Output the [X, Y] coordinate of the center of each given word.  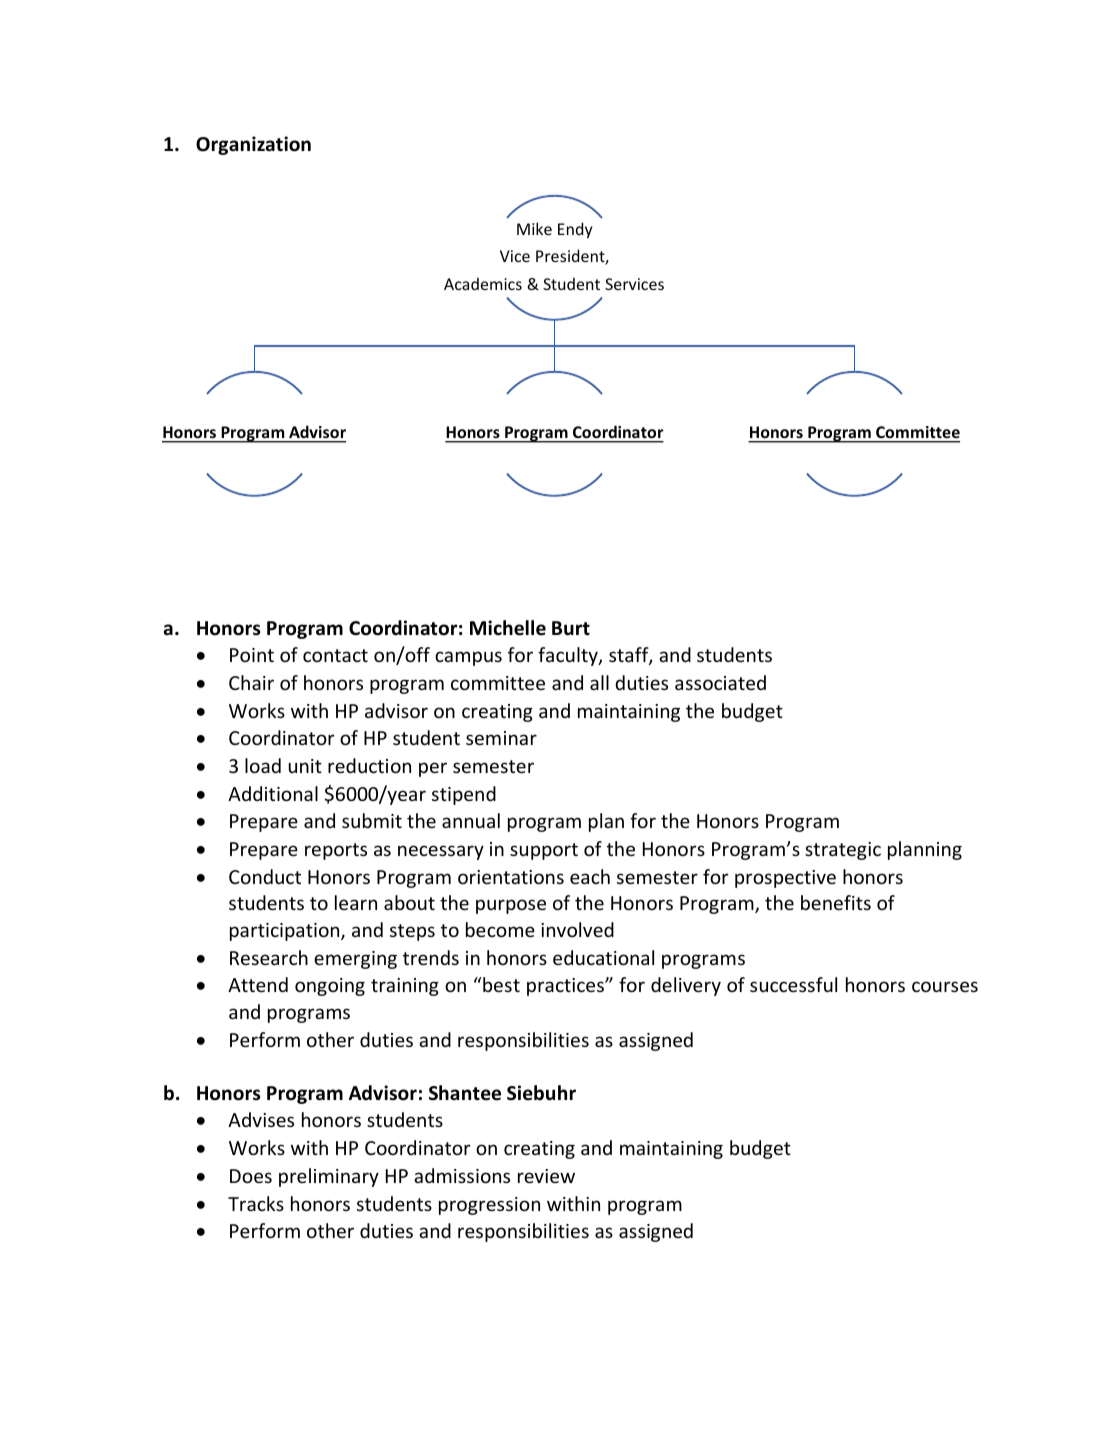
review [546, 1176]
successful [793, 984]
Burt [571, 628]
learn [356, 902]
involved [577, 929]
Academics [483, 283]
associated [720, 682]
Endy [575, 230]
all [599, 682]
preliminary [329, 1177]
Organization [253, 145]
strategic [843, 851]
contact [335, 655]
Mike [534, 228]
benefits [836, 902]
